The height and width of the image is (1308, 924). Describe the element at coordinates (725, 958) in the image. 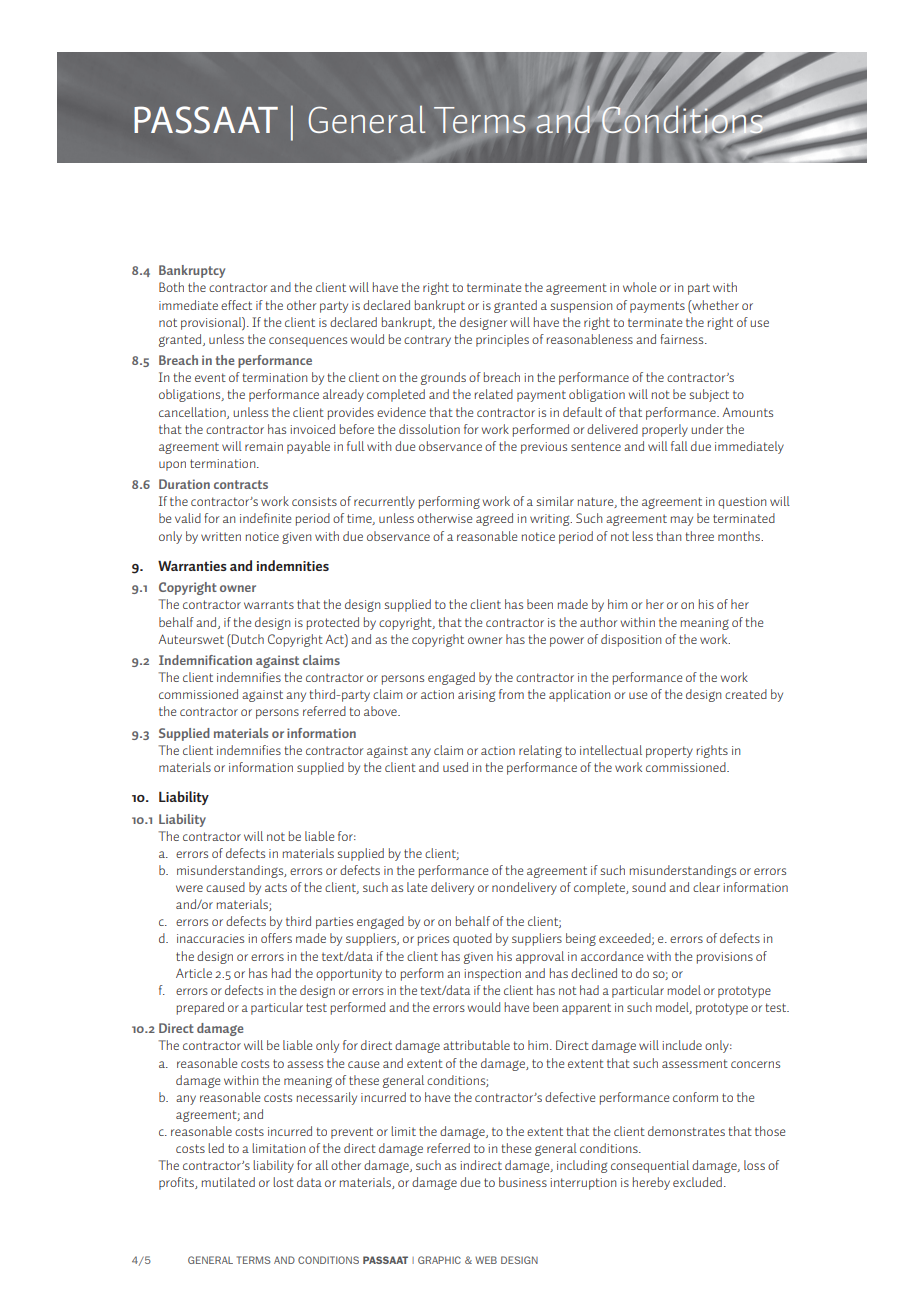

I see `provisions` at that location.
